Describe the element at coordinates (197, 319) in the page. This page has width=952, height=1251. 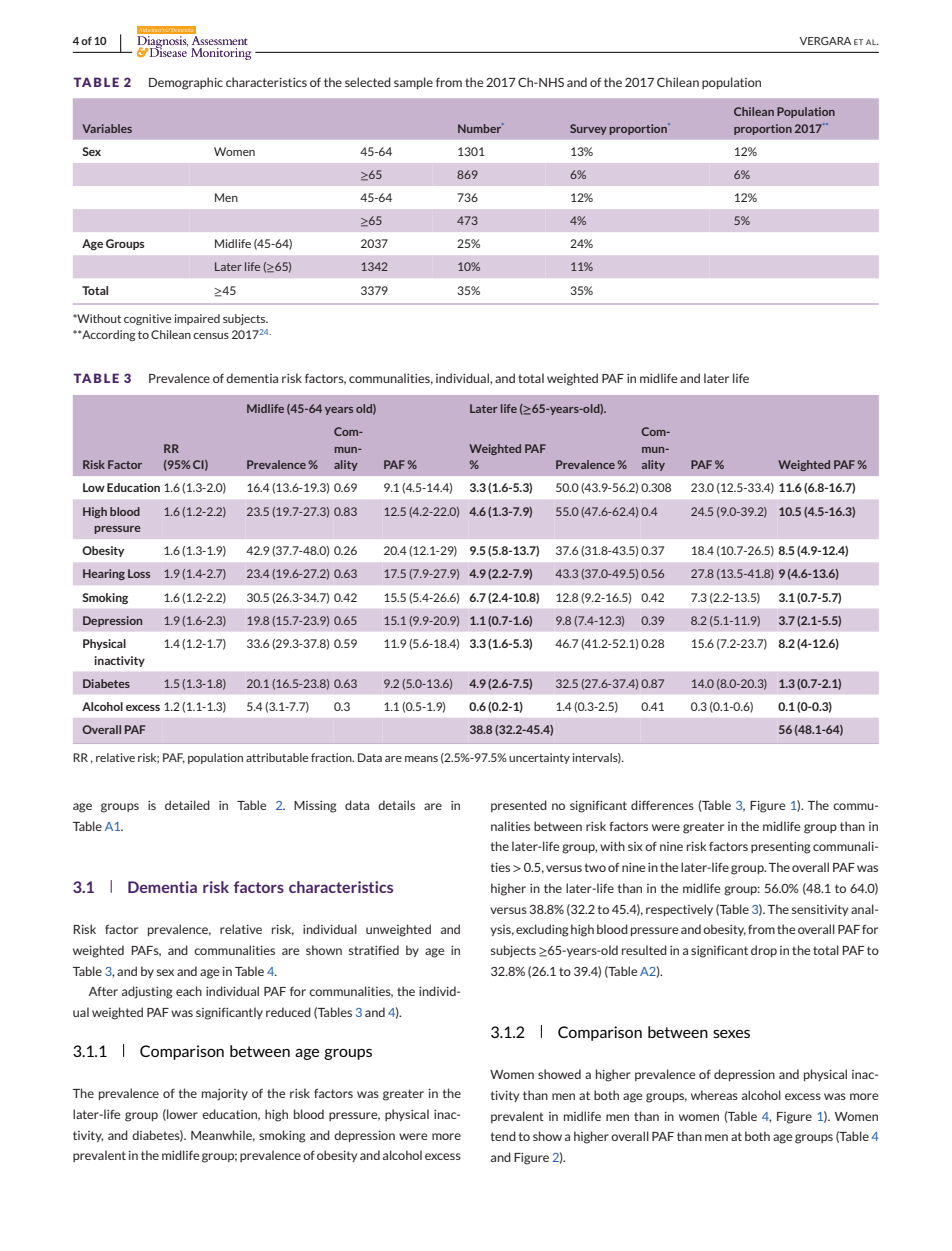
I see `impaired` at that location.
